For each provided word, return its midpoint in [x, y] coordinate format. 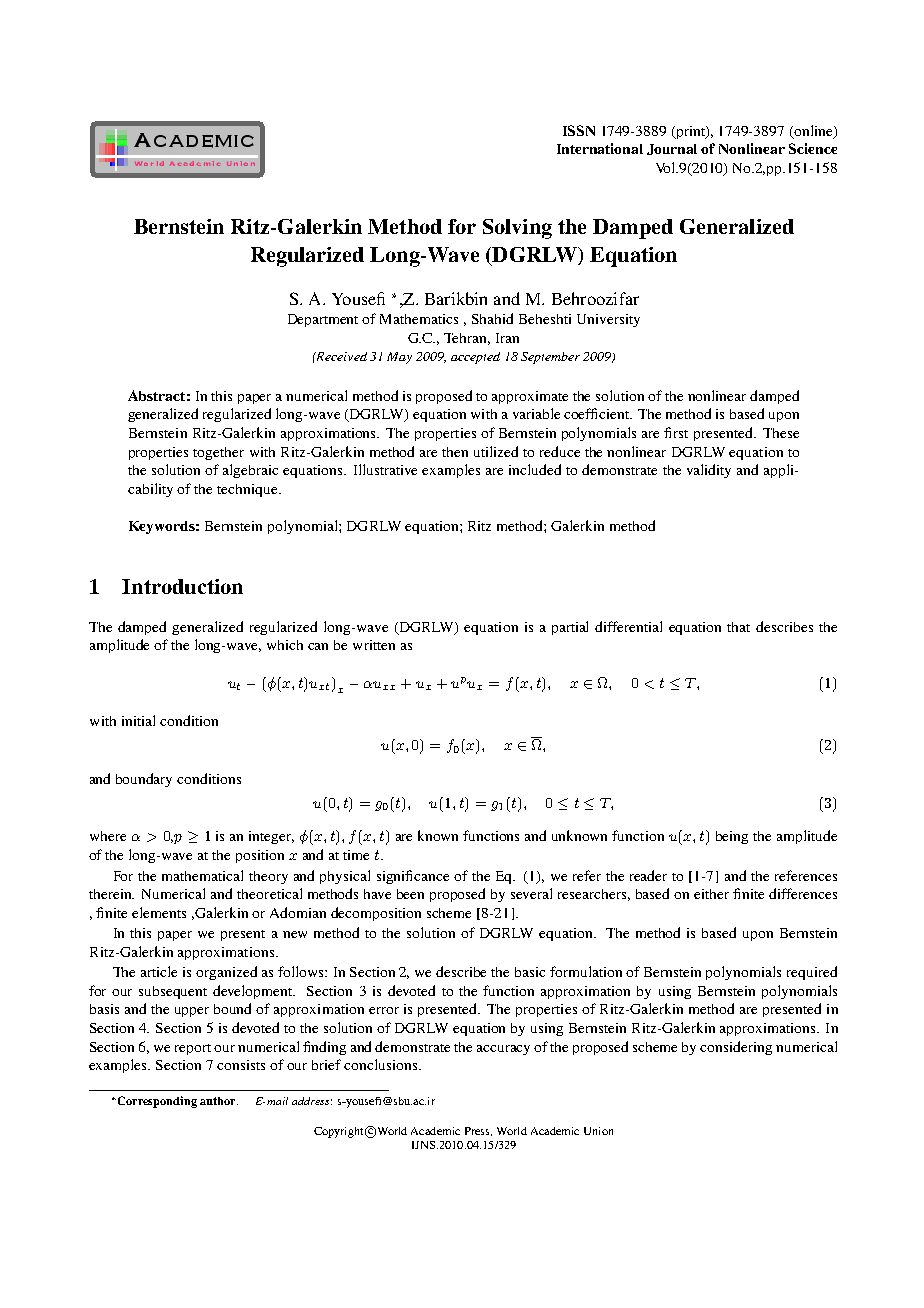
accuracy [503, 1050]
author [219, 1101]
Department [323, 320]
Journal [672, 149]
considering [736, 1048]
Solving [517, 229]
